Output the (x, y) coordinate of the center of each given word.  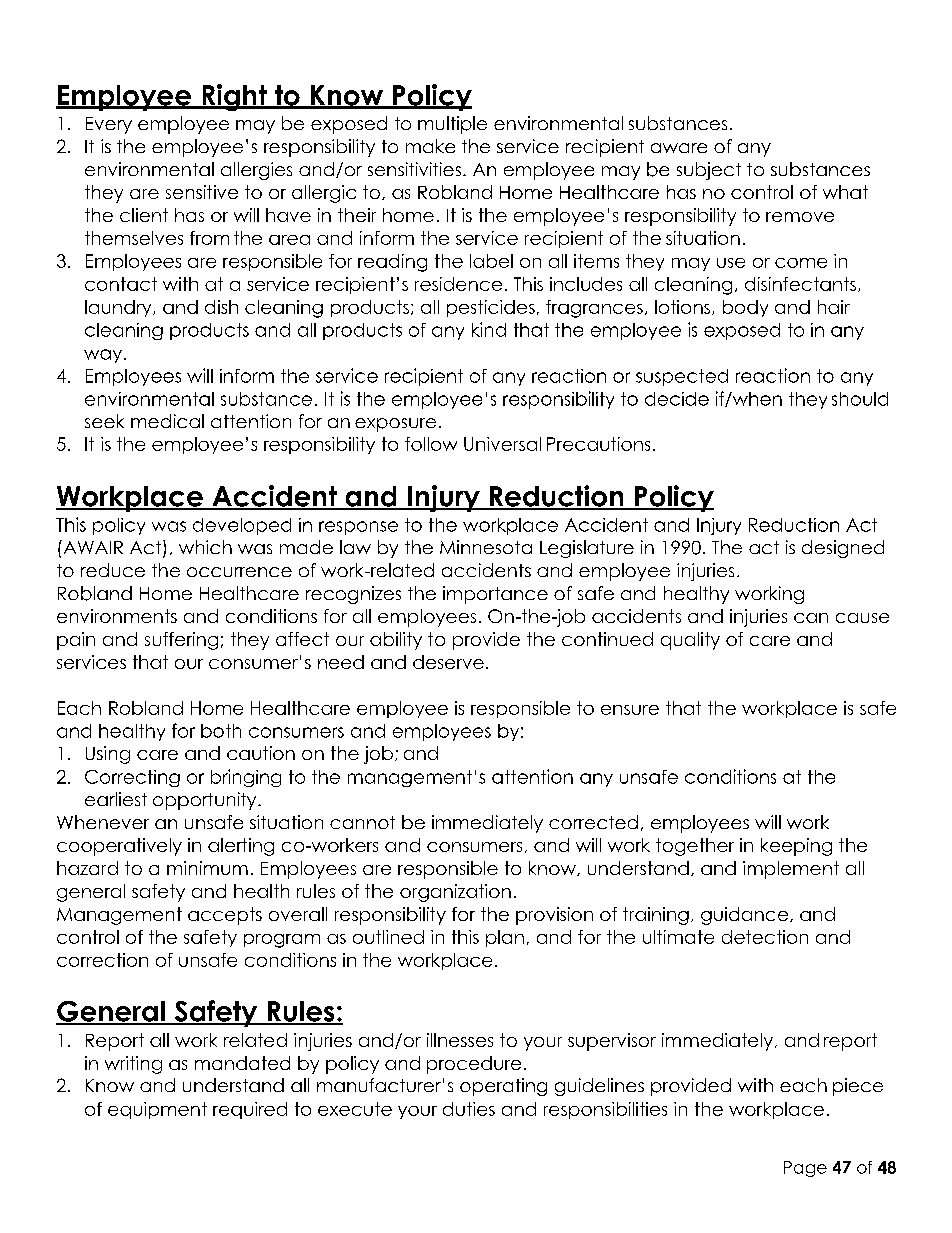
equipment (157, 1110)
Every (109, 125)
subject (709, 171)
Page (805, 1169)
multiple (452, 125)
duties (469, 1109)
